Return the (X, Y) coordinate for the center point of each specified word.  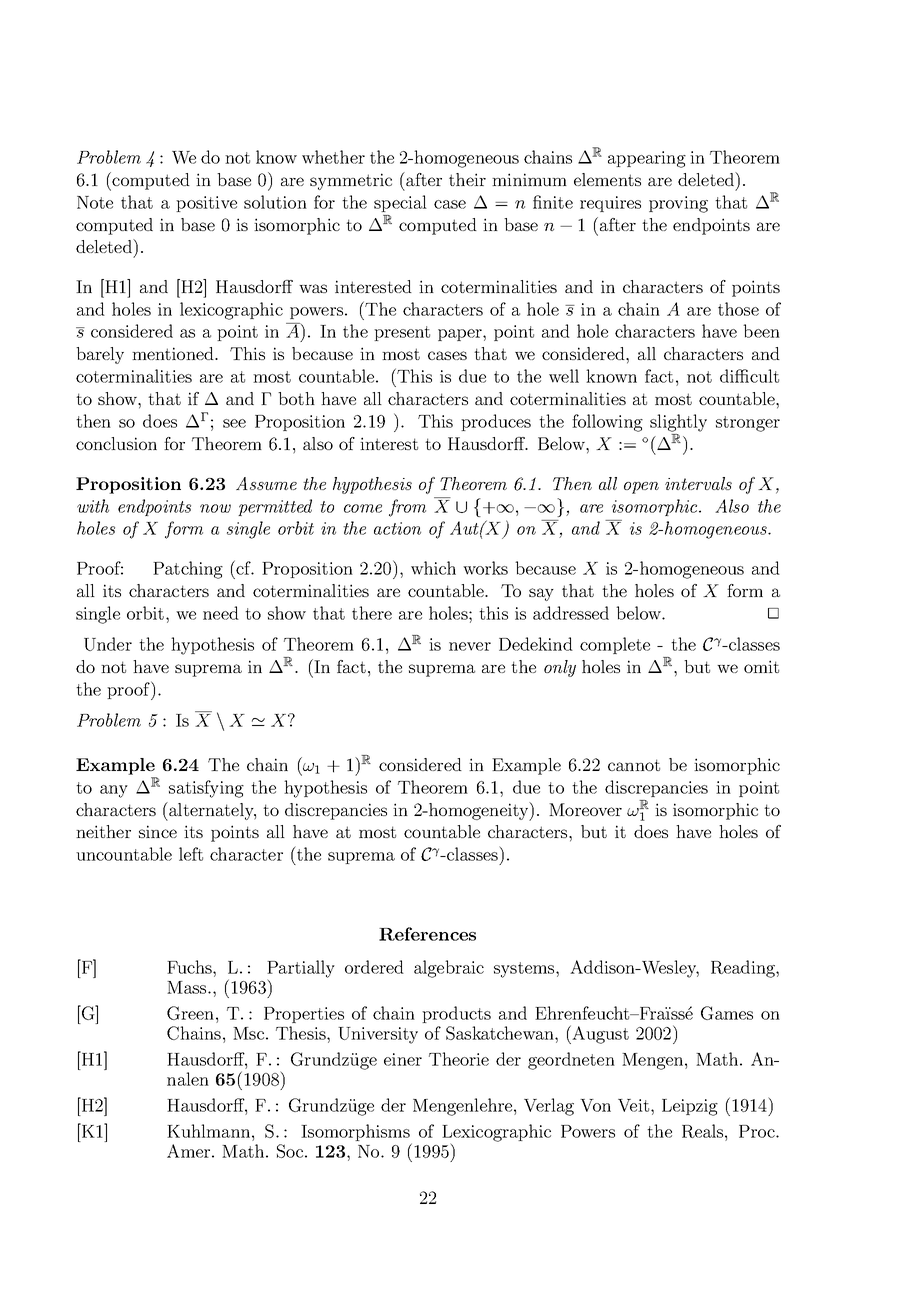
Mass (188, 987)
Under (108, 644)
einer (403, 1059)
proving (678, 204)
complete (615, 645)
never (470, 646)
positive (206, 204)
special (400, 203)
